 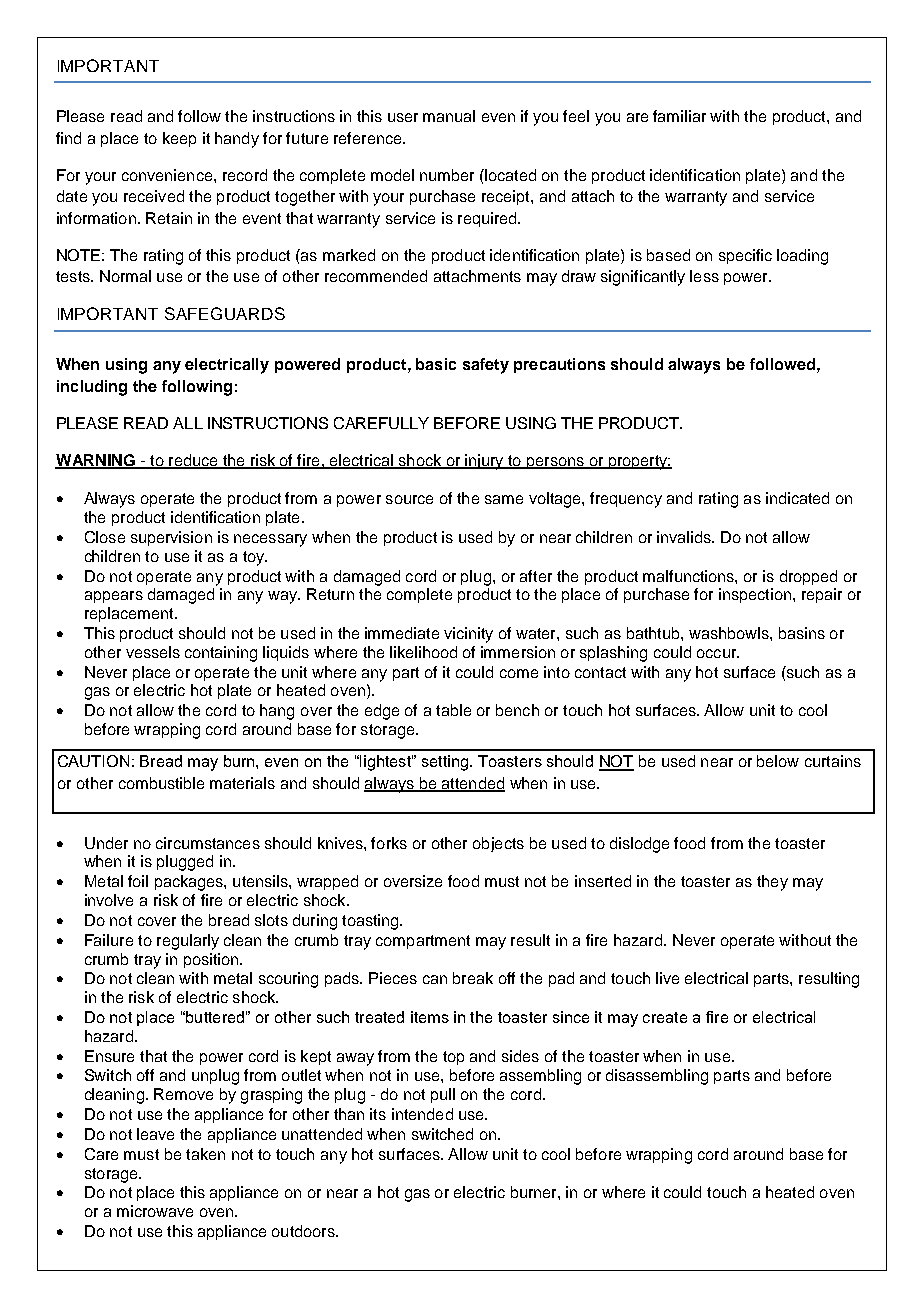 I want to click on microwave, so click(x=155, y=1211).
